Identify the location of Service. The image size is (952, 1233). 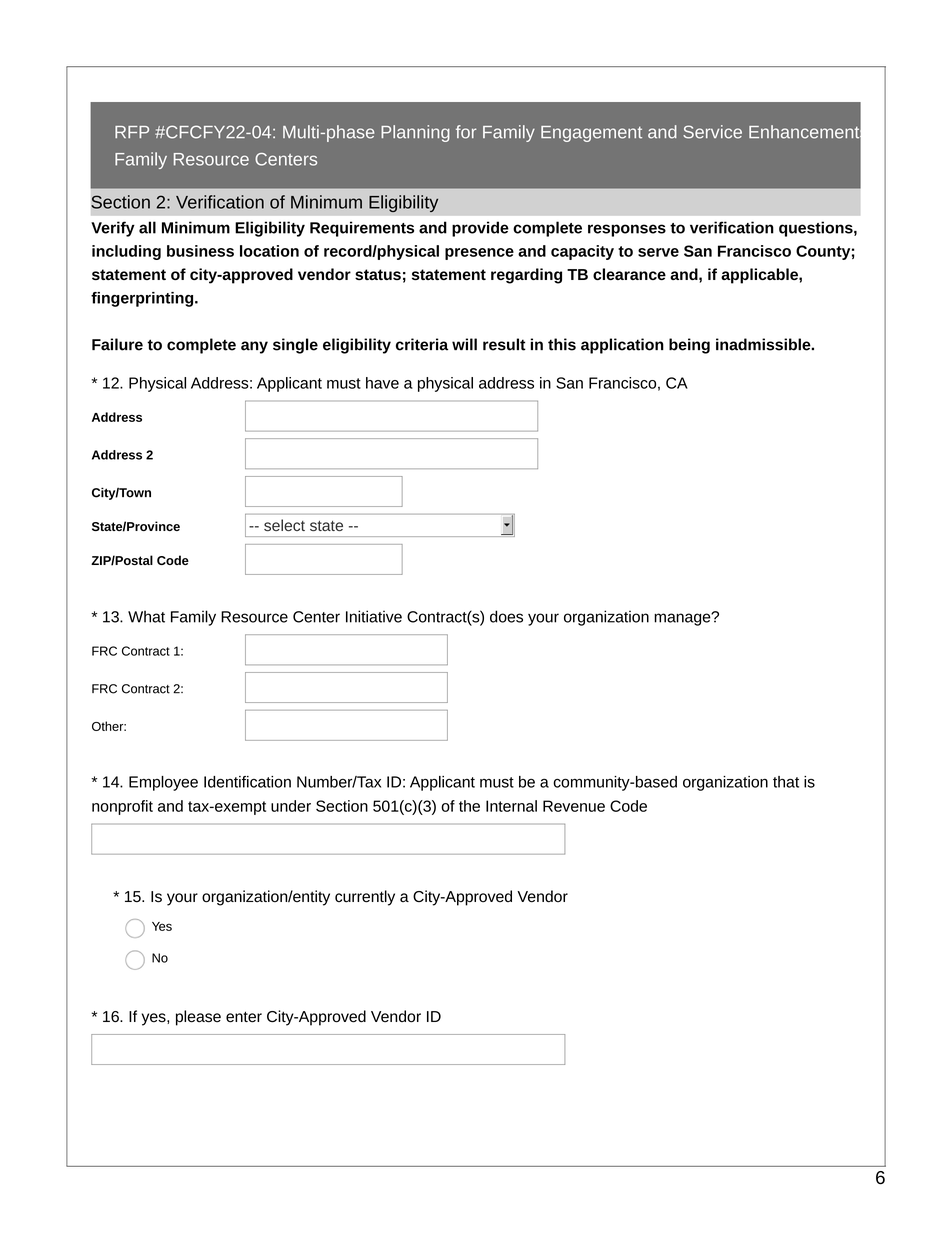
(712, 132).
